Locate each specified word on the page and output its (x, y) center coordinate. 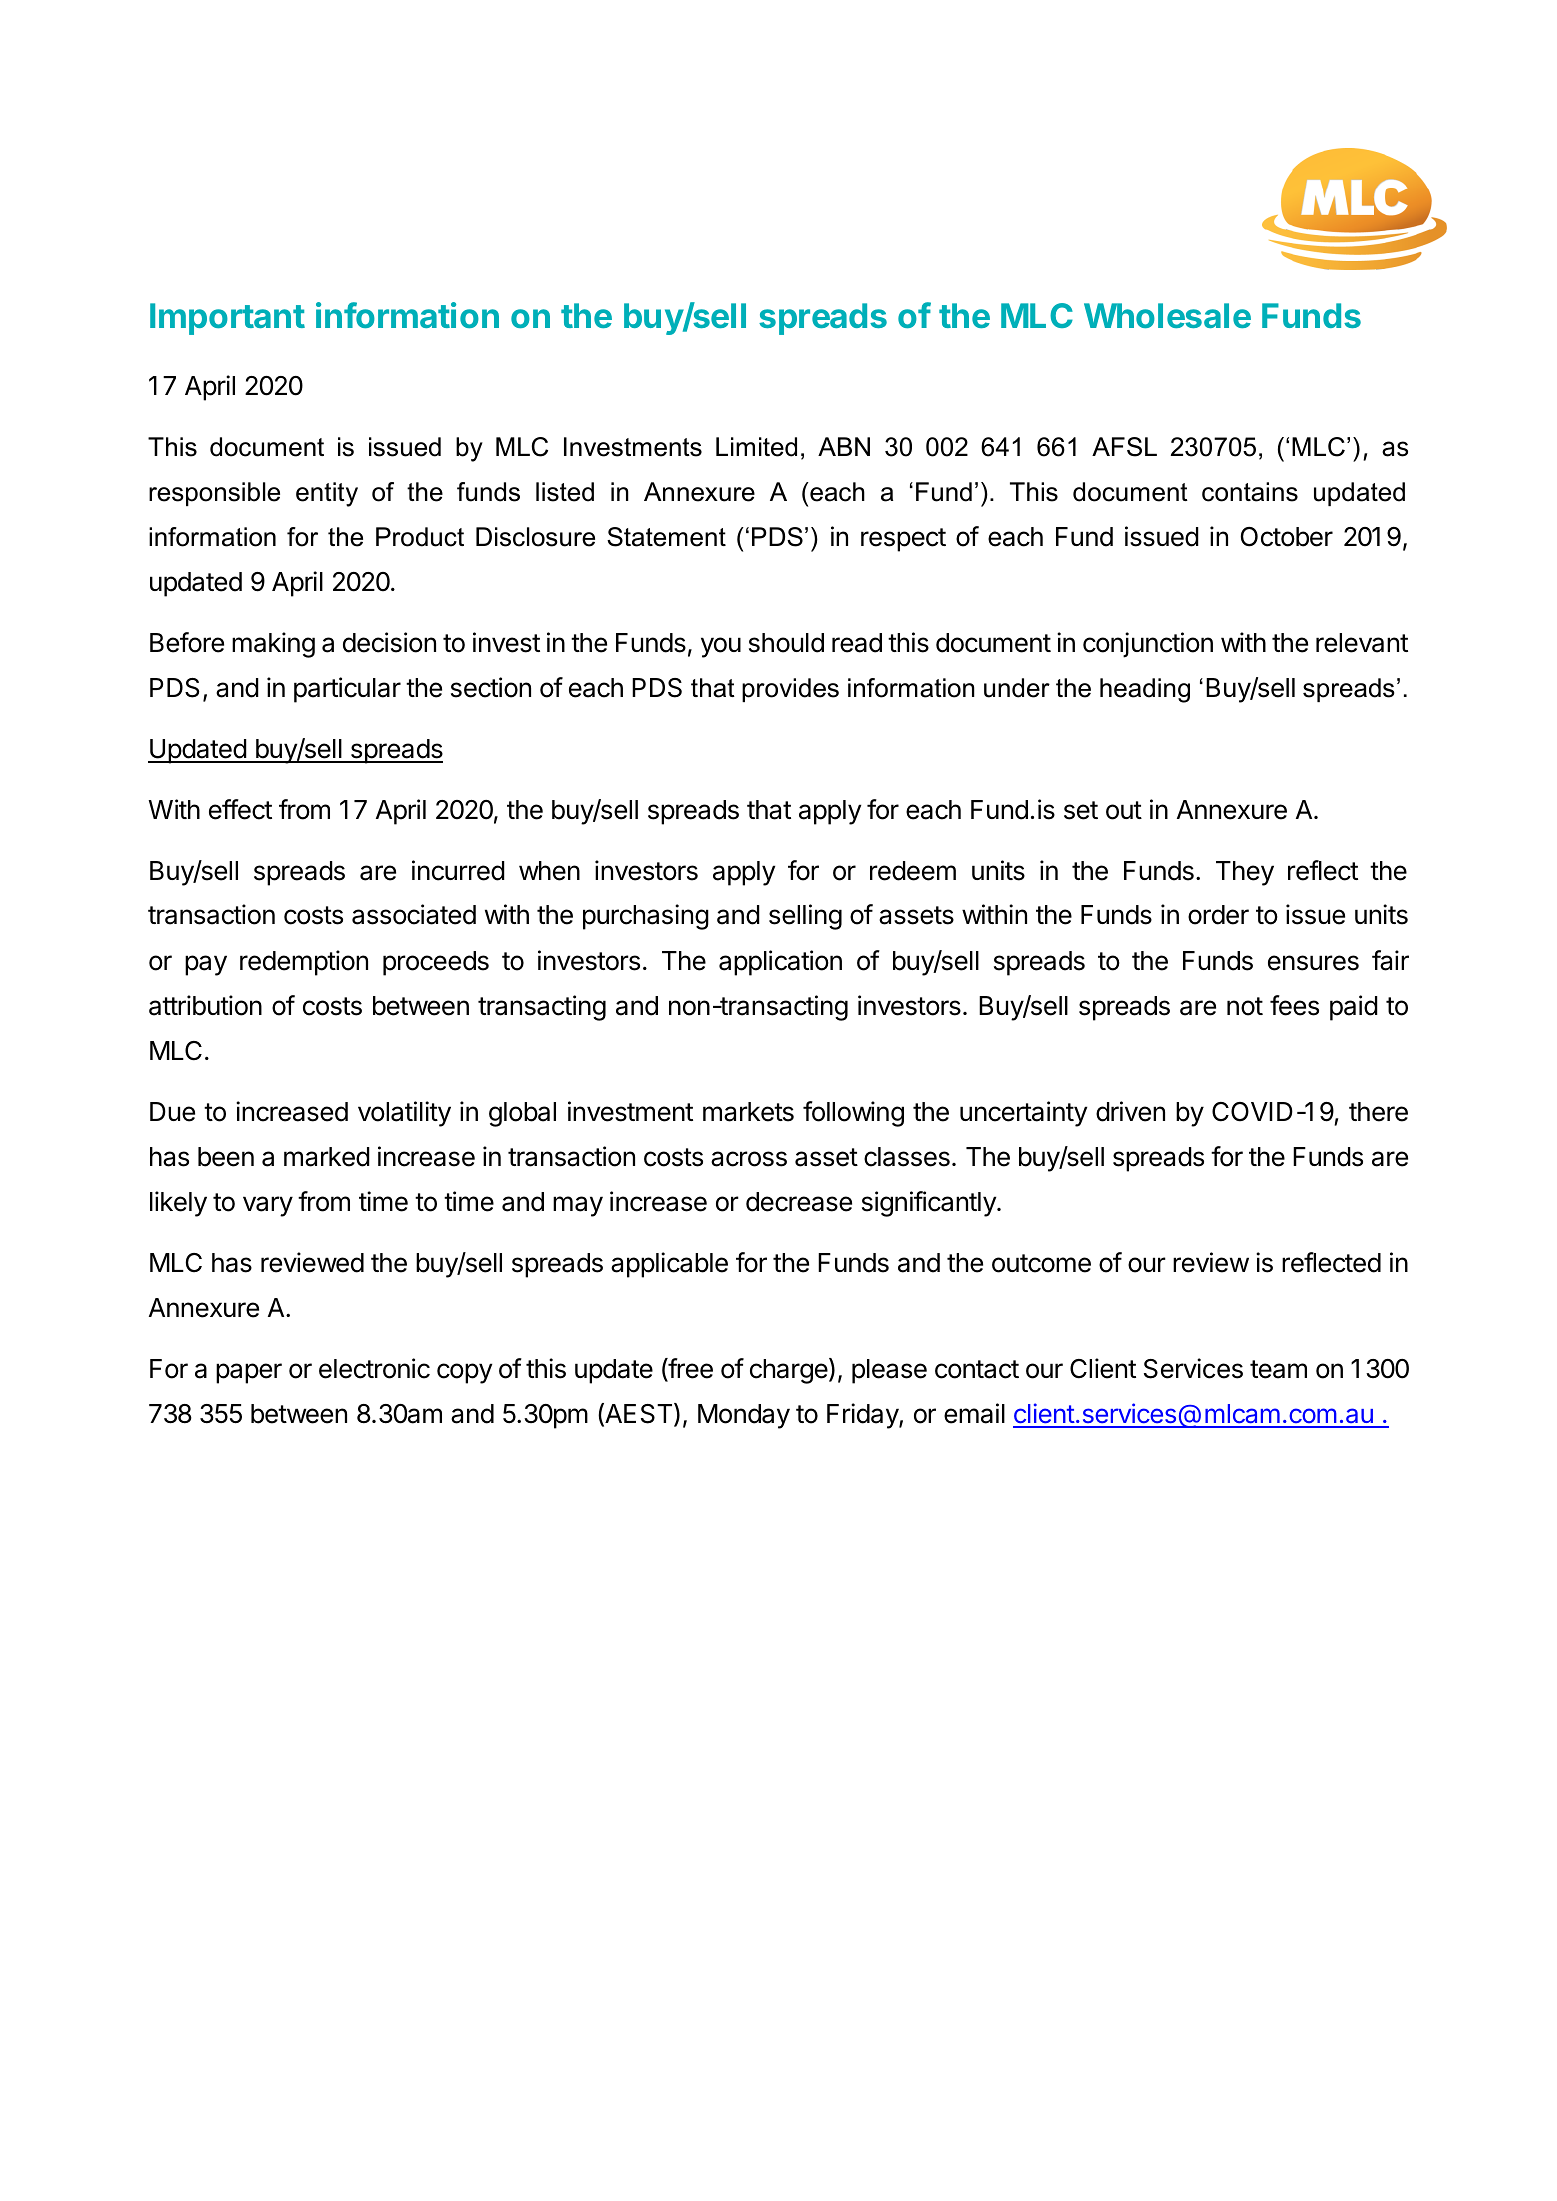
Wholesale (1167, 315)
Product (420, 537)
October (1287, 537)
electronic (374, 1368)
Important (227, 319)
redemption (304, 963)
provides (790, 690)
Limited (756, 447)
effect (240, 809)
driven (1130, 1111)
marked (327, 1157)
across (749, 1159)
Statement (666, 537)
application (780, 963)
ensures (1313, 963)
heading (1145, 690)
